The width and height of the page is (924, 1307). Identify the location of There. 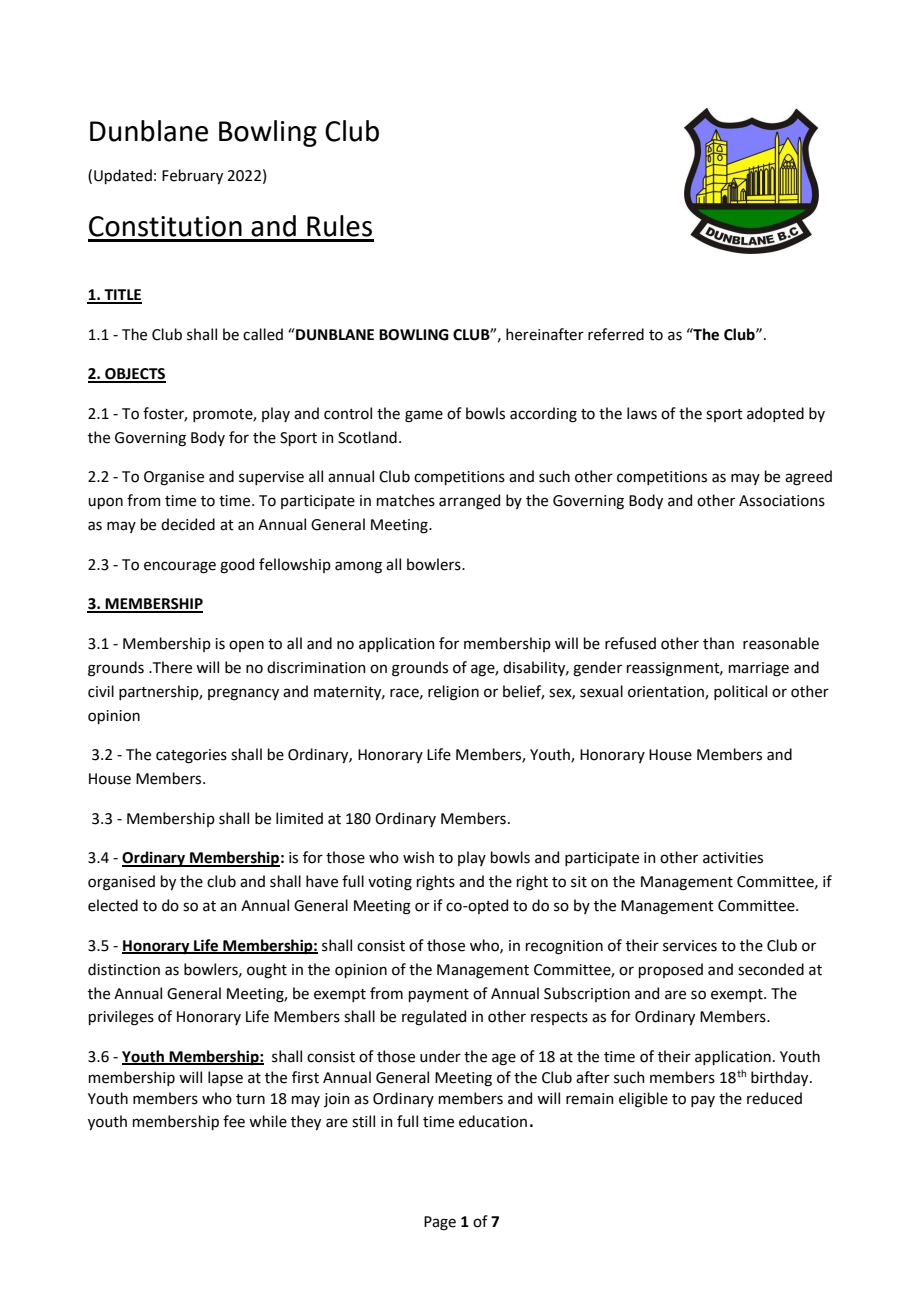
(171, 667).
